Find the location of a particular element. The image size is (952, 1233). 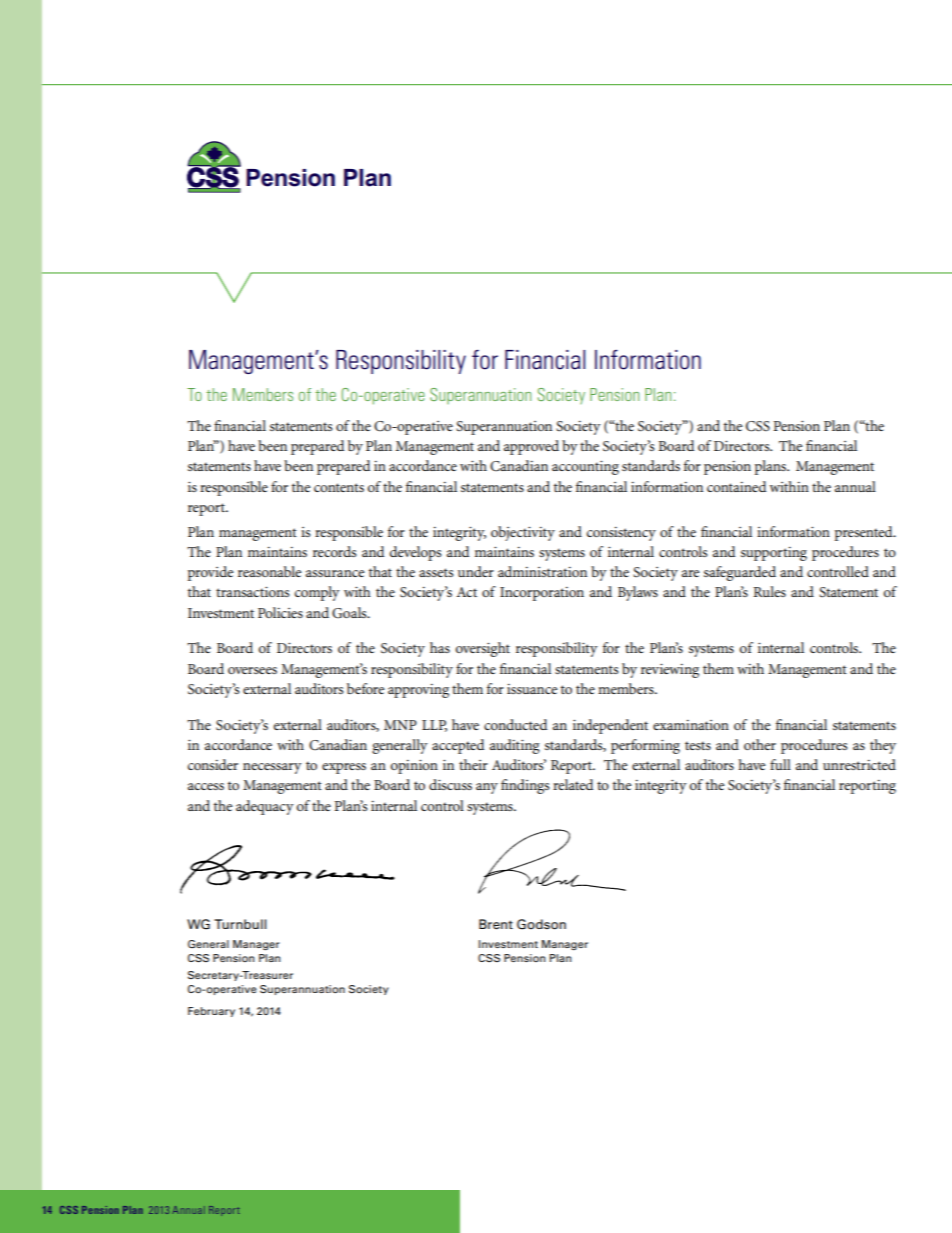

other is located at coordinates (760, 744).
